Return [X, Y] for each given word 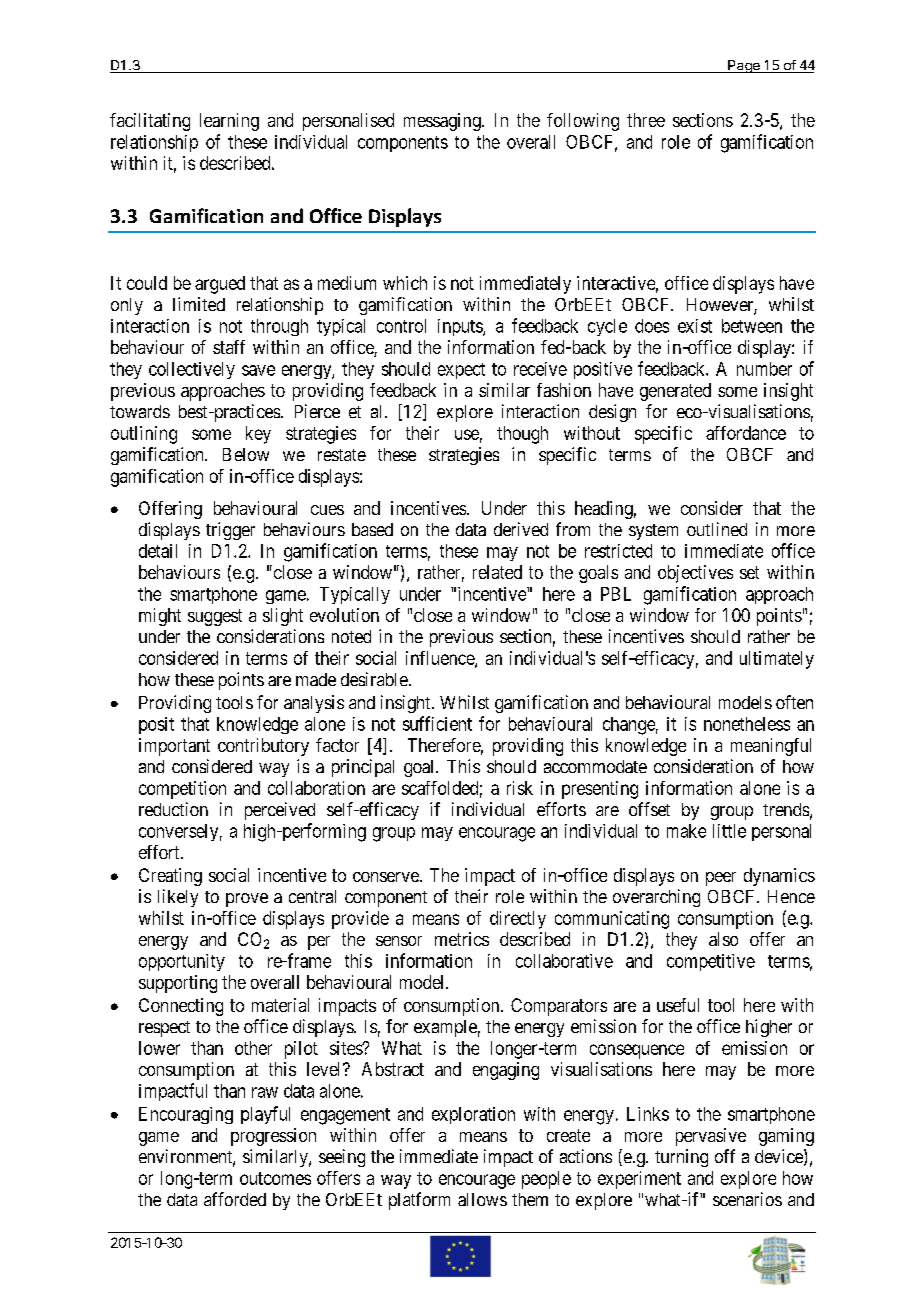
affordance [746, 433]
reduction [173, 809]
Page [744, 66]
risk [520, 788]
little [729, 831]
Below [246, 454]
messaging [443, 122]
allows [482, 1199]
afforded [235, 1199]
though [522, 435]
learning [229, 122]
